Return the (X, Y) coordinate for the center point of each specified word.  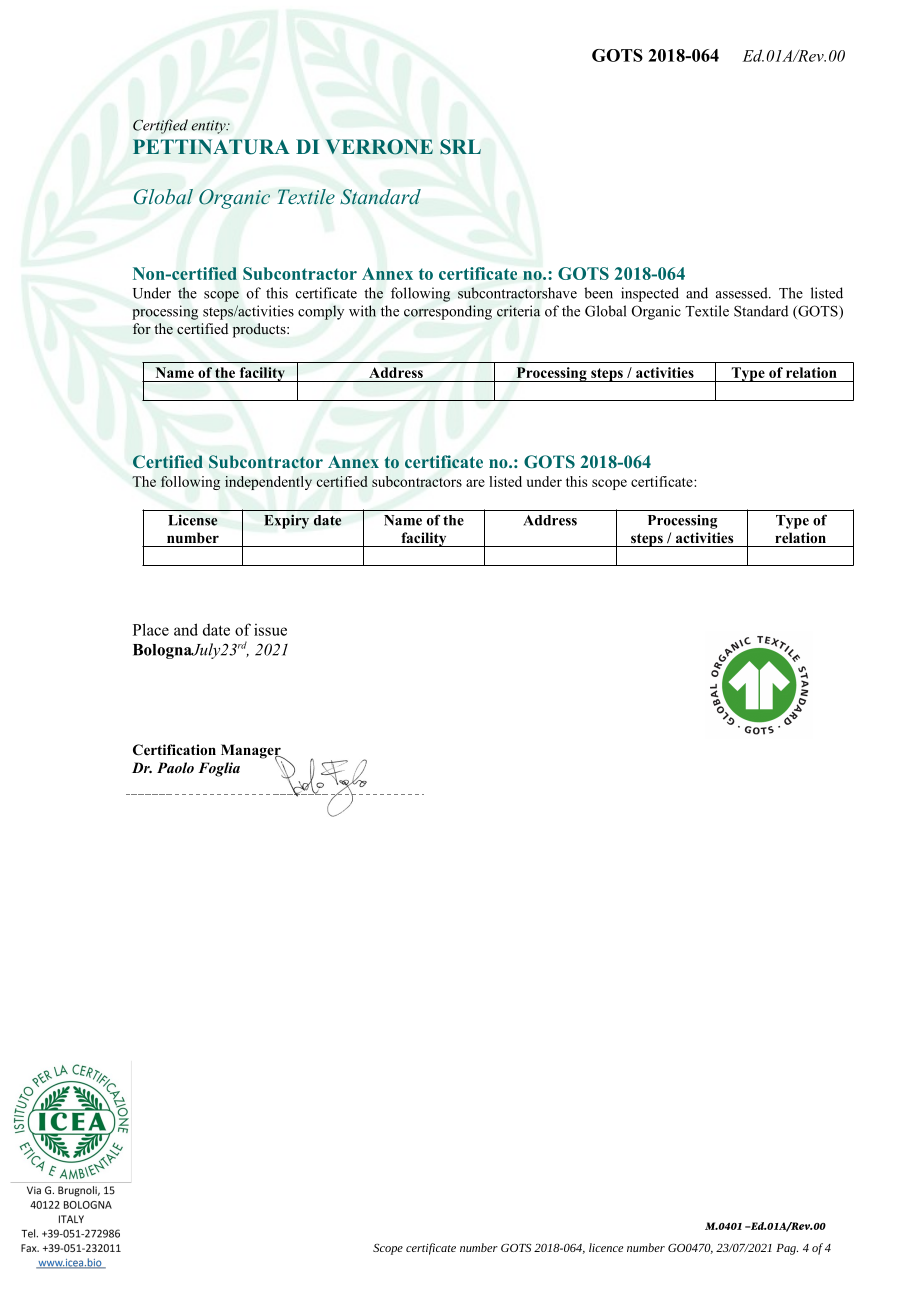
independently (268, 483)
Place (151, 629)
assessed (743, 293)
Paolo (175, 767)
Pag (787, 1249)
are (475, 483)
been (598, 293)
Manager (252, 752)
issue (270, 630)
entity (209, 127)
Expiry (286, 521)
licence (606, 1247)
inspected (650, 294)
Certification (174, 750)
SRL (460, 147)
